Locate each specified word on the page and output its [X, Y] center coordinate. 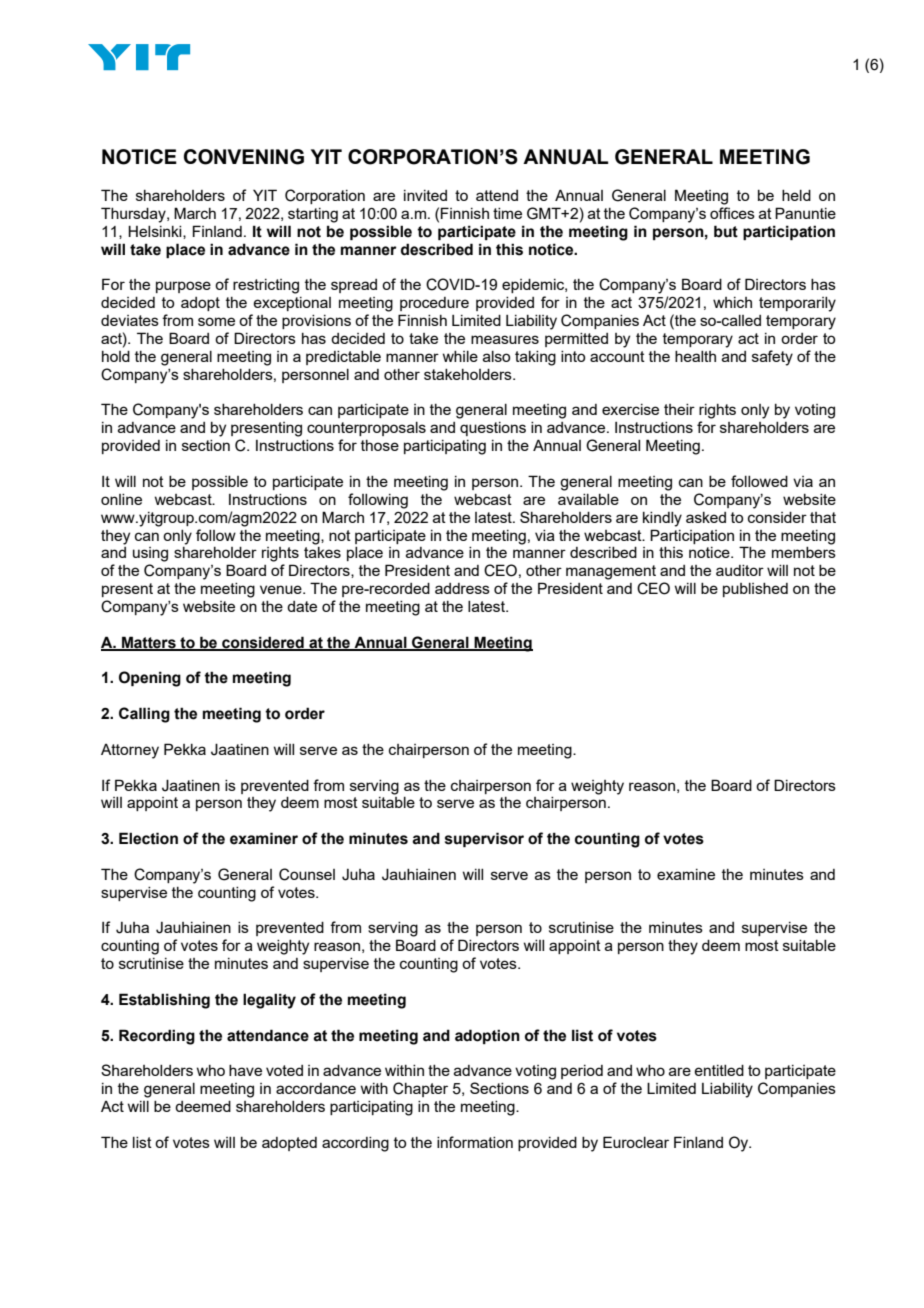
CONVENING [244, 157]
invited [425, 195]
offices [732, 213]
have [245, 1070]
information [475, 1142]
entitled [719, 1070]
